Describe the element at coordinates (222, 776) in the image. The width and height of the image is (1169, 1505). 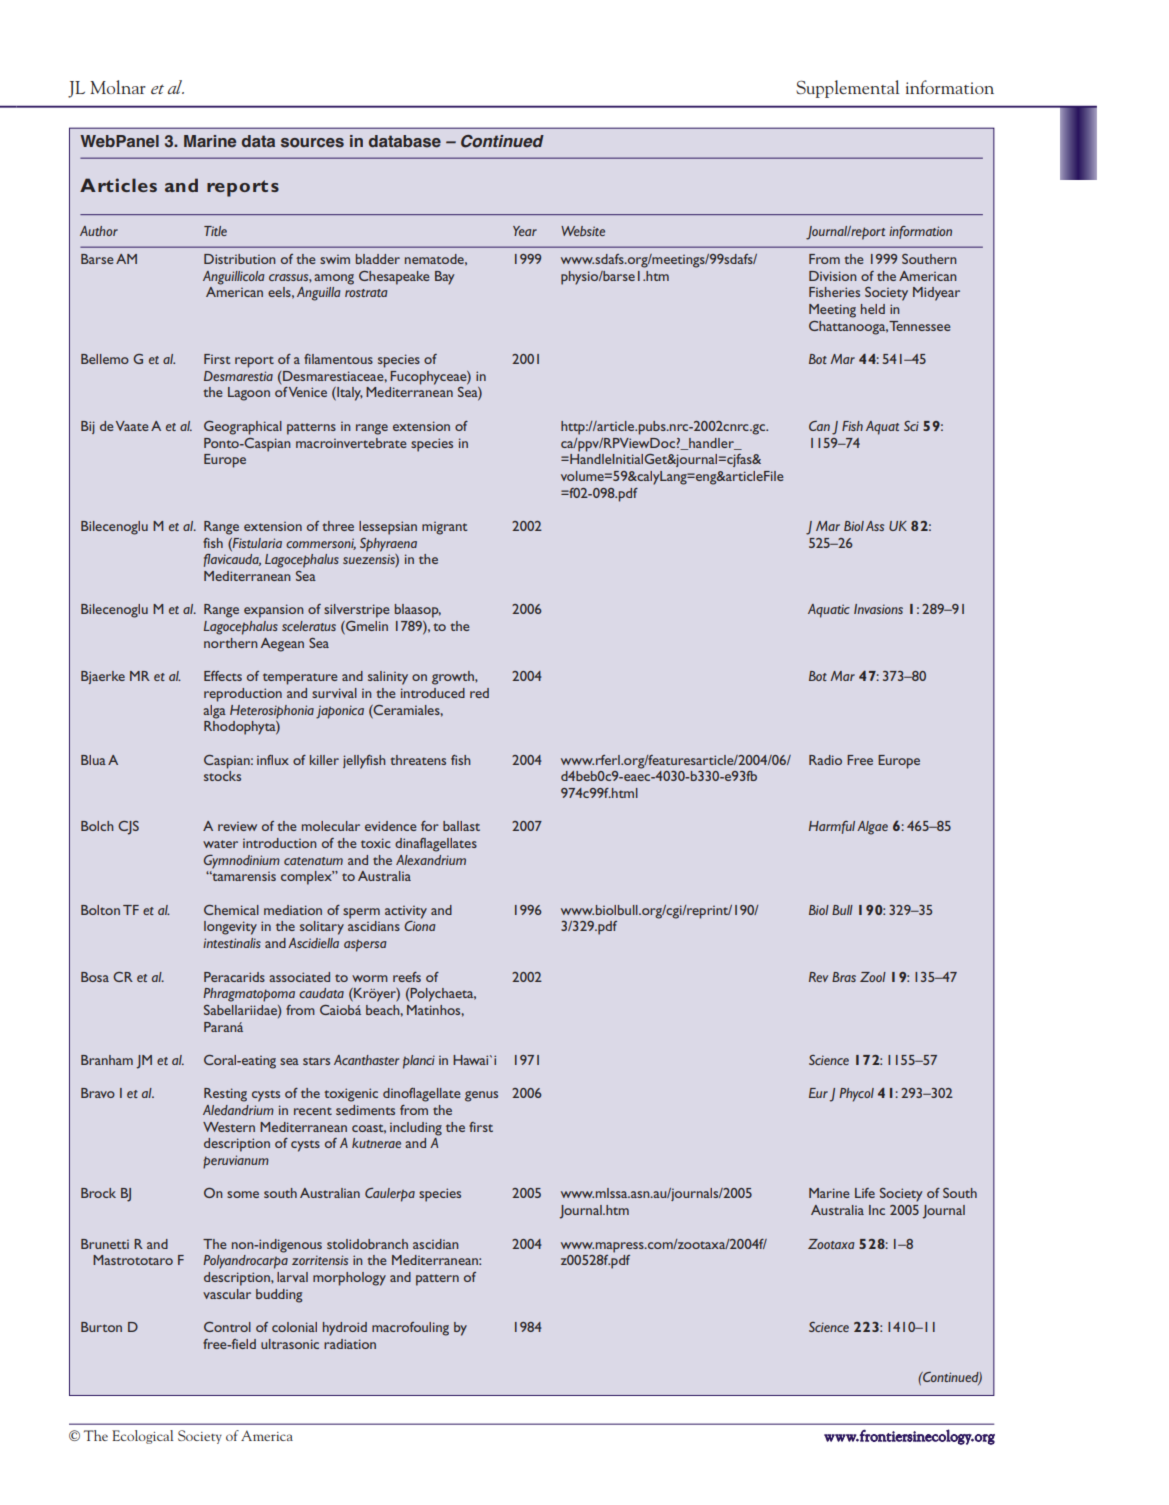
I see `stocks` at that location.
